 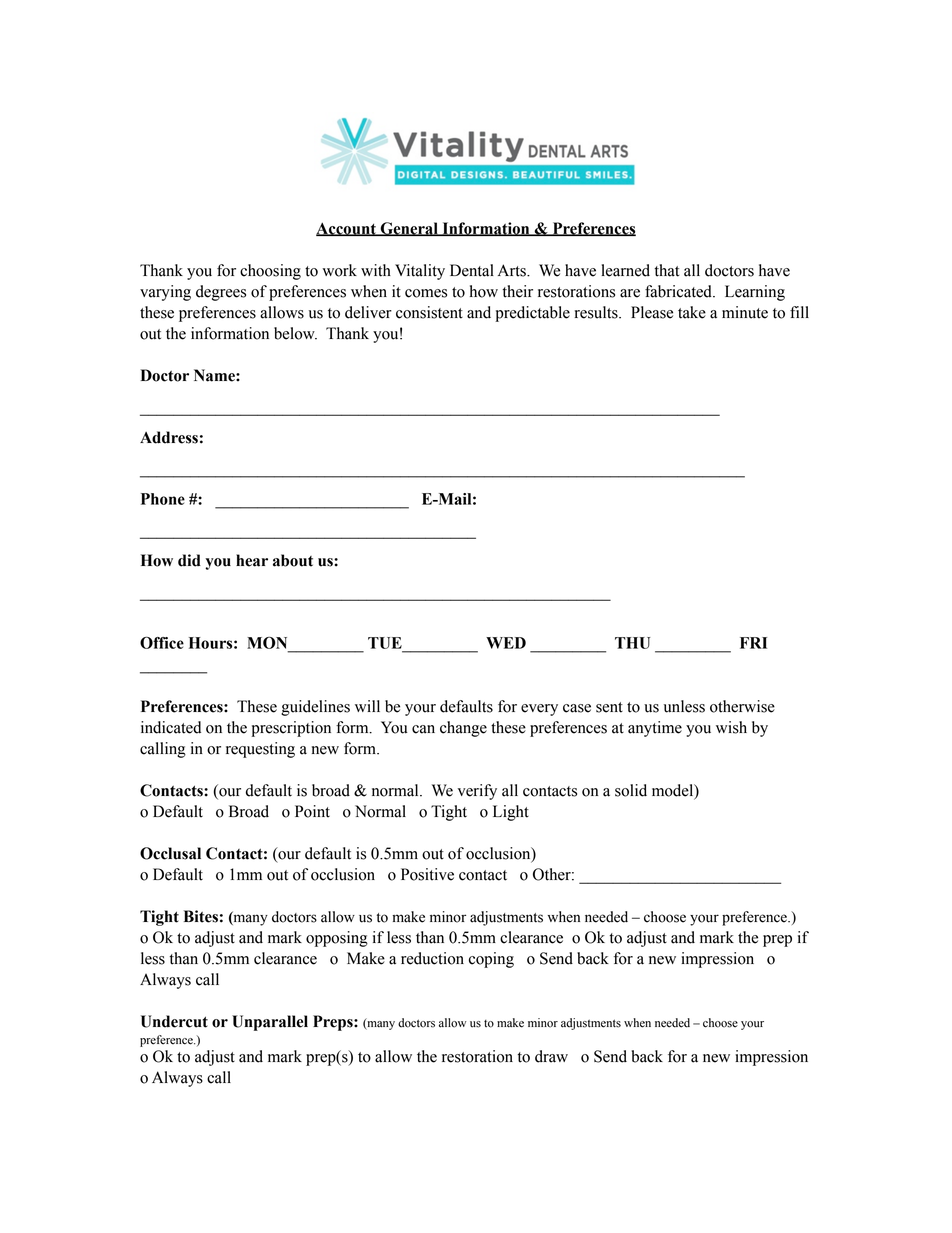 I want to click on draw, so click(x=551, y=1056).
